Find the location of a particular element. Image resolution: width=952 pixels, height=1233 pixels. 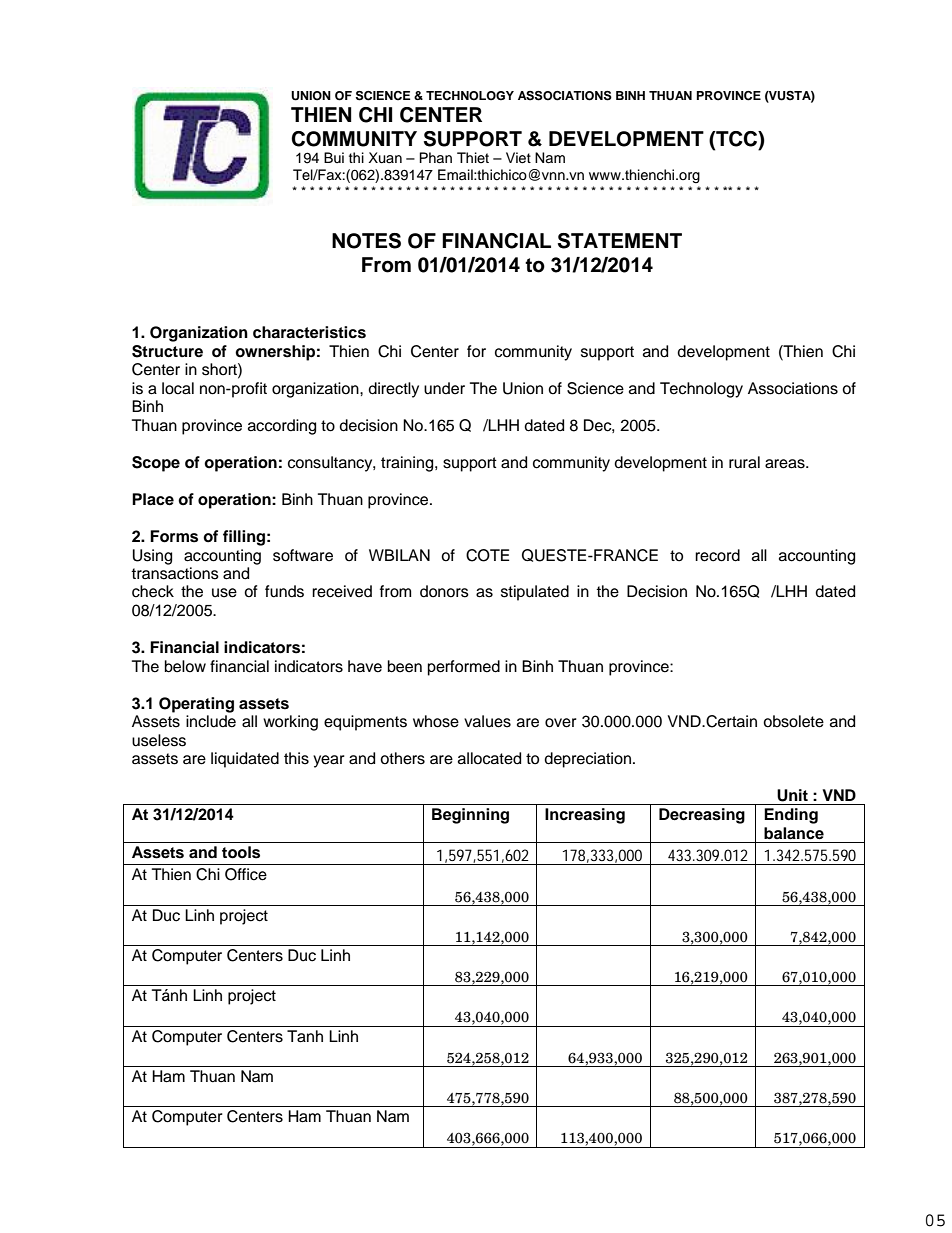

rural is located at coordinates (744, 462).
